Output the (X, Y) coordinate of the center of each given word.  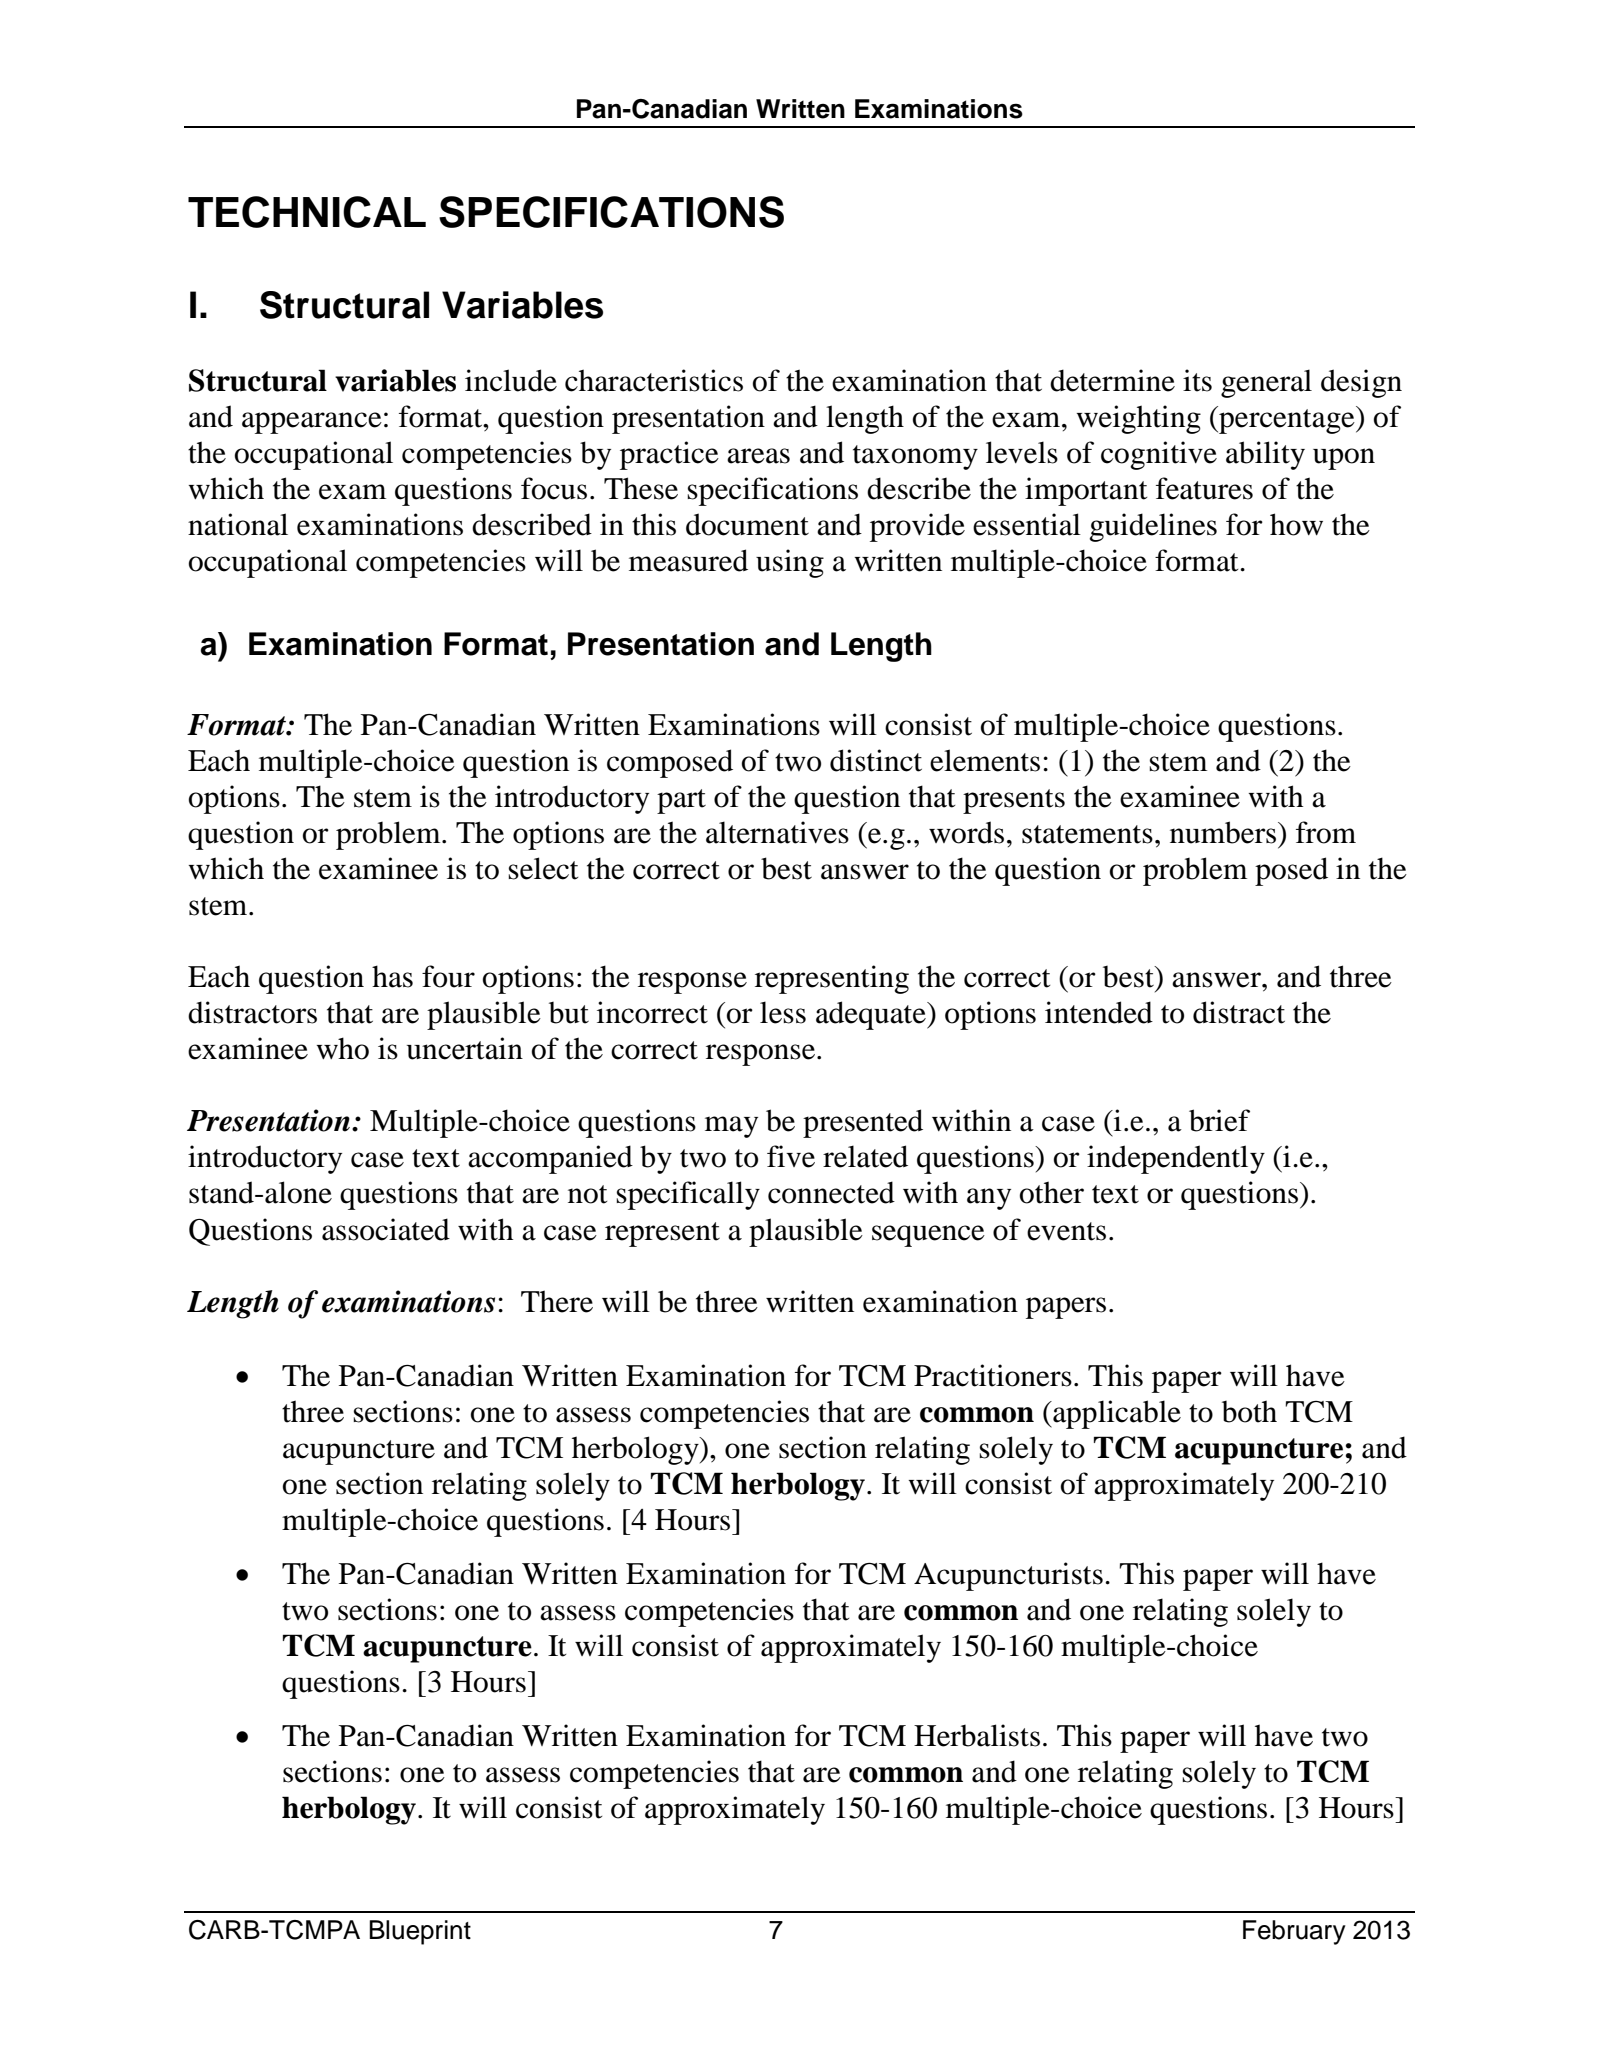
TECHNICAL (307, 212)
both (1249, 1411)
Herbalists (977, 1735)
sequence (928, 1236)
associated (386, 1229)
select (543, 868)
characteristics (654, 380)
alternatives (777, 832)
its (1197, 380)
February (1294, 1932)
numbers (1223, 832)
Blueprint (420, 1932)
